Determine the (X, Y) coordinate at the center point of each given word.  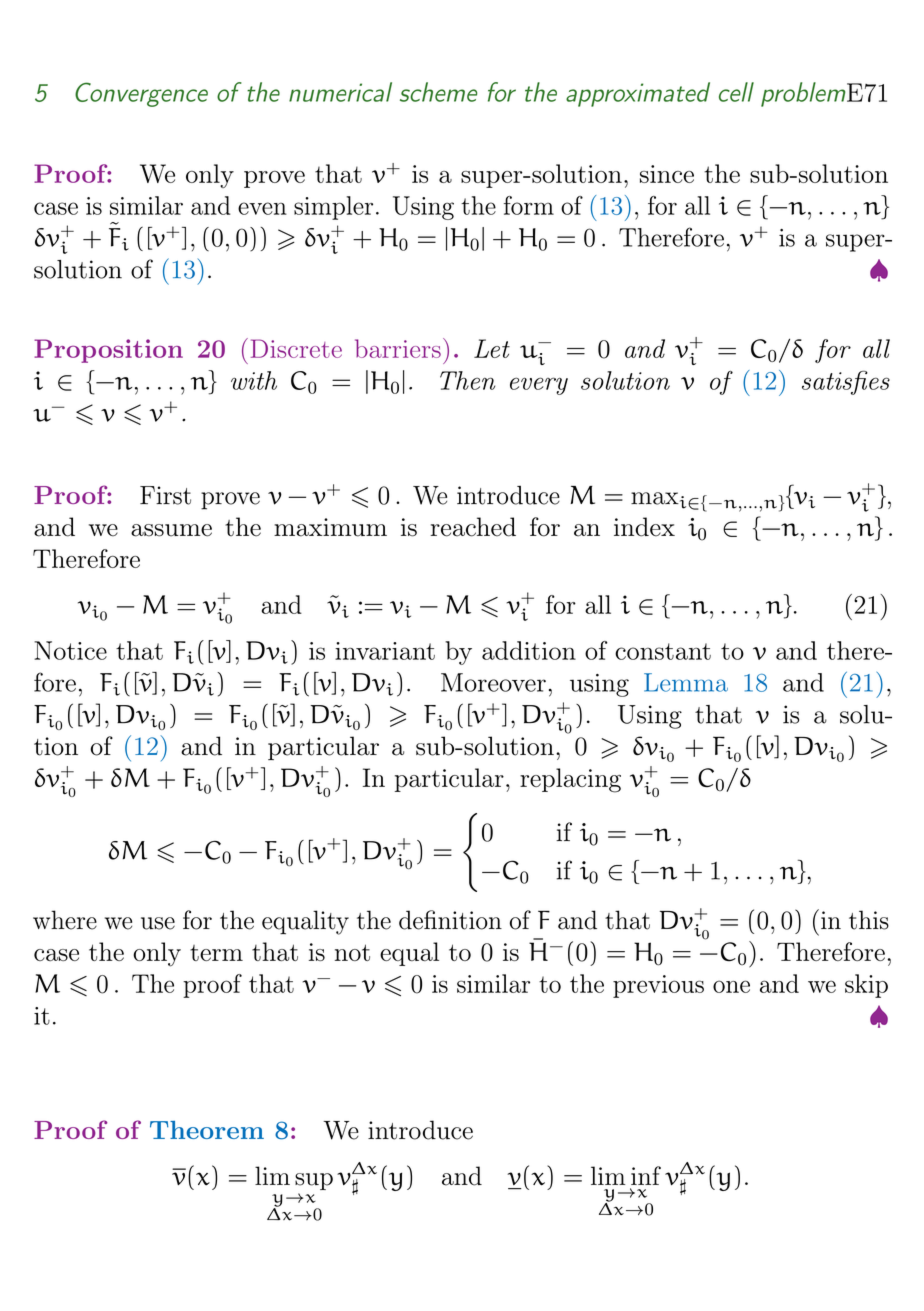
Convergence (141, 94)
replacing (570, 780)
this (869, 920)
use (158, 923)
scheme (438, 92)
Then (467, 380)
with (254, 380)
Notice (70, 650)
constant (663, 651)
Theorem (207, 1130)
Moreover (493, 682)
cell (736, 92)
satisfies (846, 383)
